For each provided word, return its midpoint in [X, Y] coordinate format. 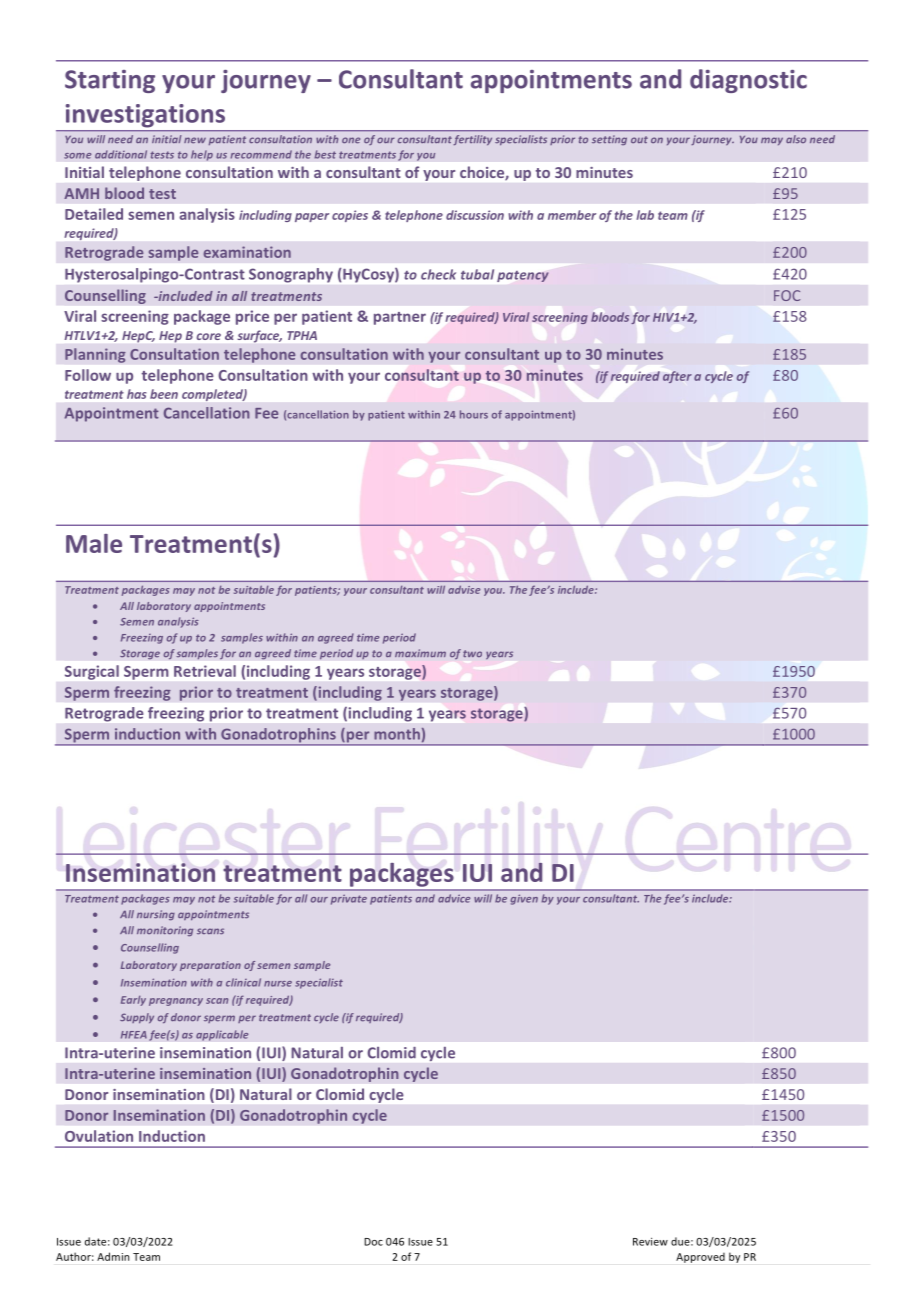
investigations [145, 115]
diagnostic [748, 81]
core [209, 336]
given [524, 899]
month [397, 734]
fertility [473, 140]
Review [650, 1241]
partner [400, 318]
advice [454, 898]
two [472, 653]
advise [464, 590]
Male [94, 543]
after [677, 377]
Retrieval [205, 671]
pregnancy [176, 1002]
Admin [113, 1256]
